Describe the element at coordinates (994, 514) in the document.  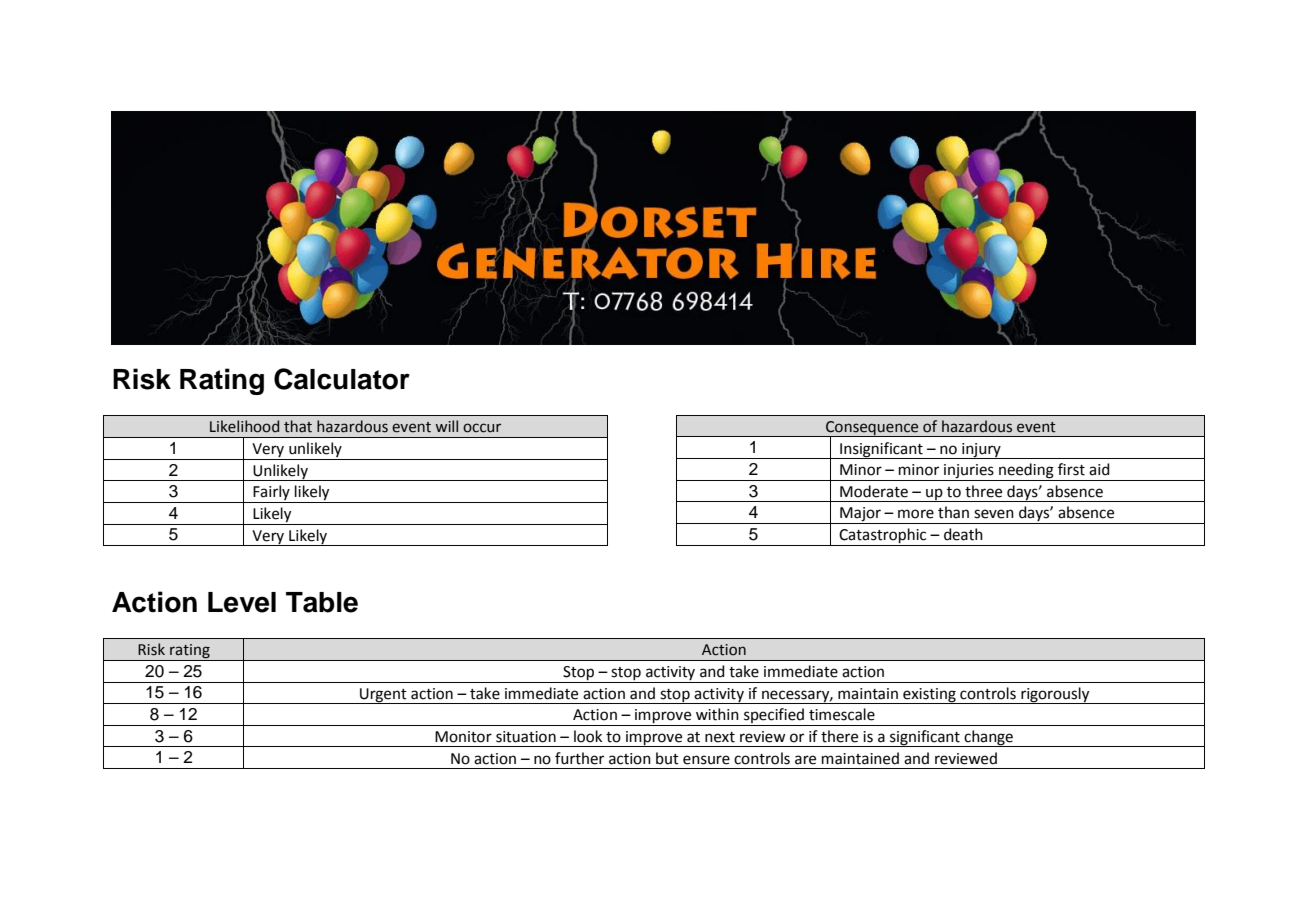
I see `seven` at that location.
